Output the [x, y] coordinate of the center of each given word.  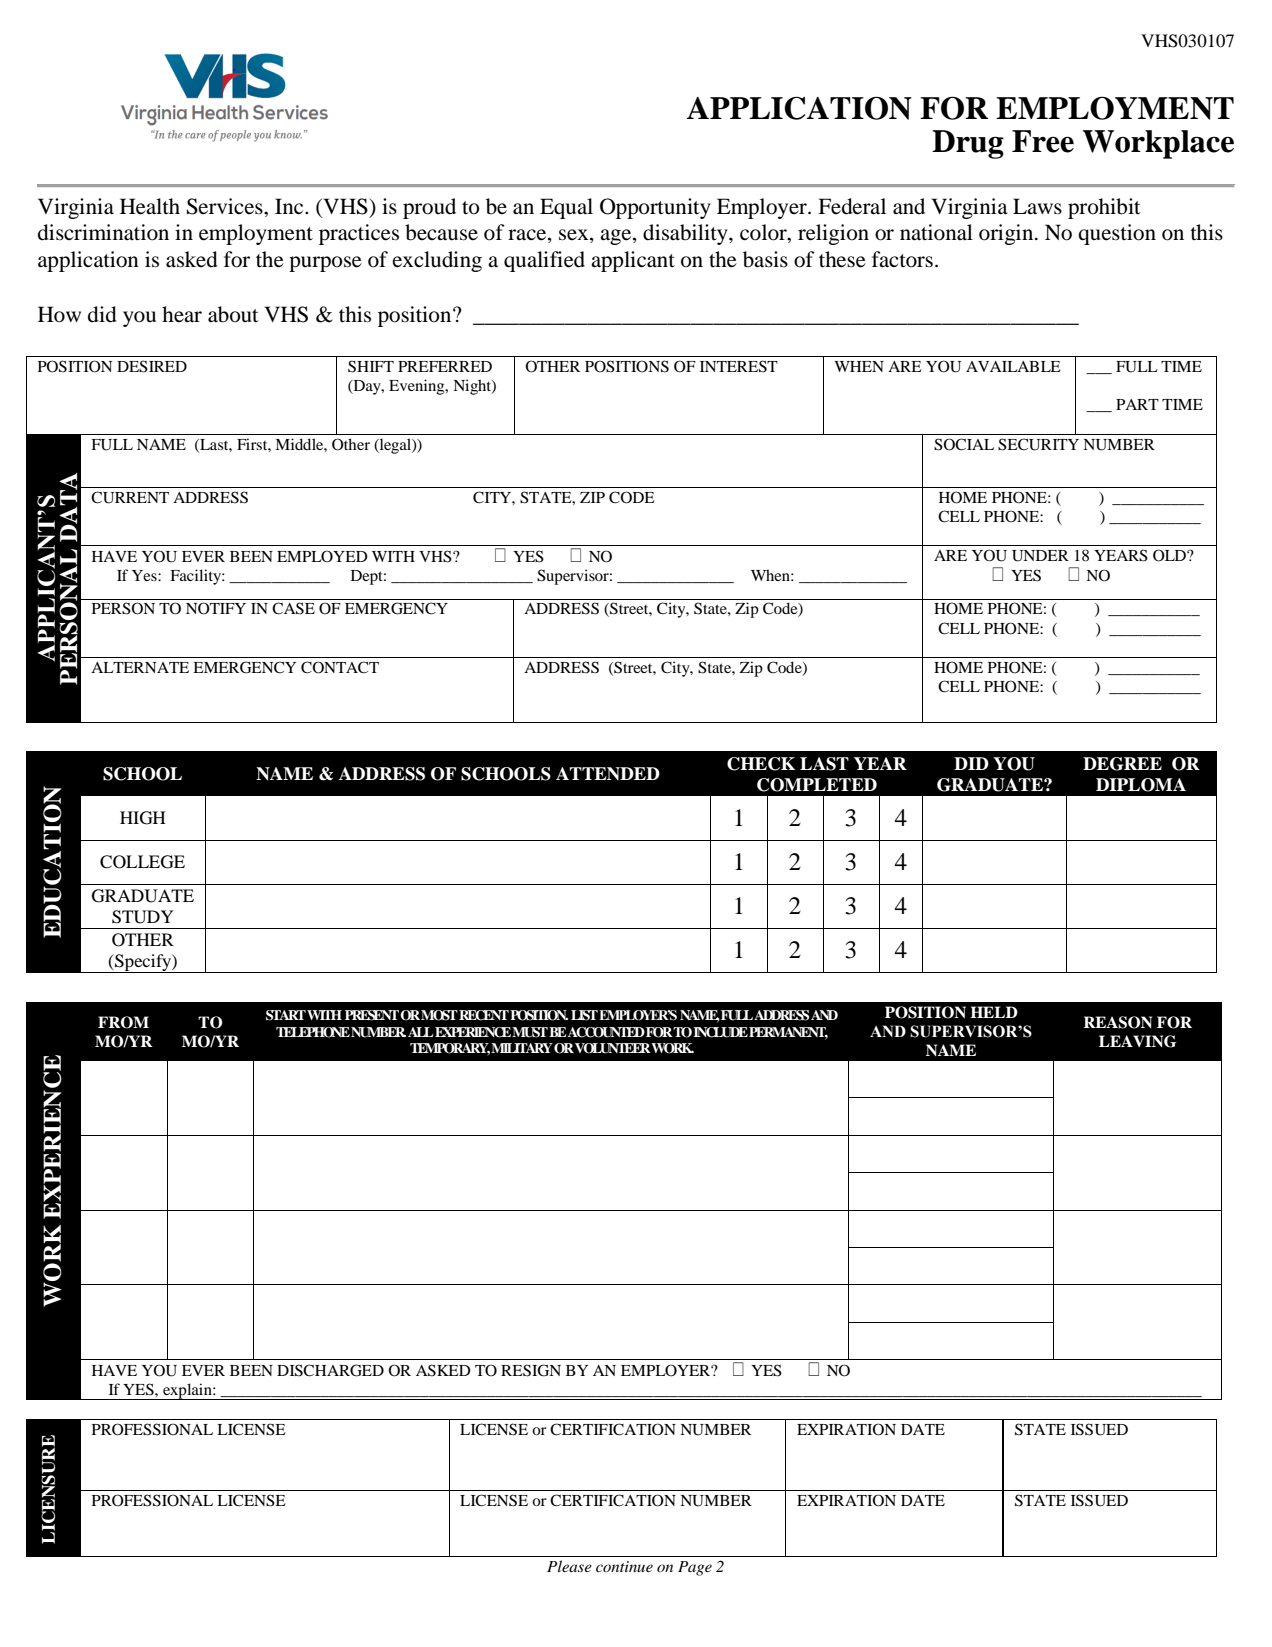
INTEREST [739, 366]
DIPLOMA [1141, 785]
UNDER [1040, 556]
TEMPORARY [450, 1049]
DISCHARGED [330, 1370]
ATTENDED [608, 773]
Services [226, 206]
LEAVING [1138, 1041]
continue [624, 1566]
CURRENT [130, 497]
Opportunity [655, 208]
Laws [1037, 206]
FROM [123, 1022]
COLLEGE [142, 862]
